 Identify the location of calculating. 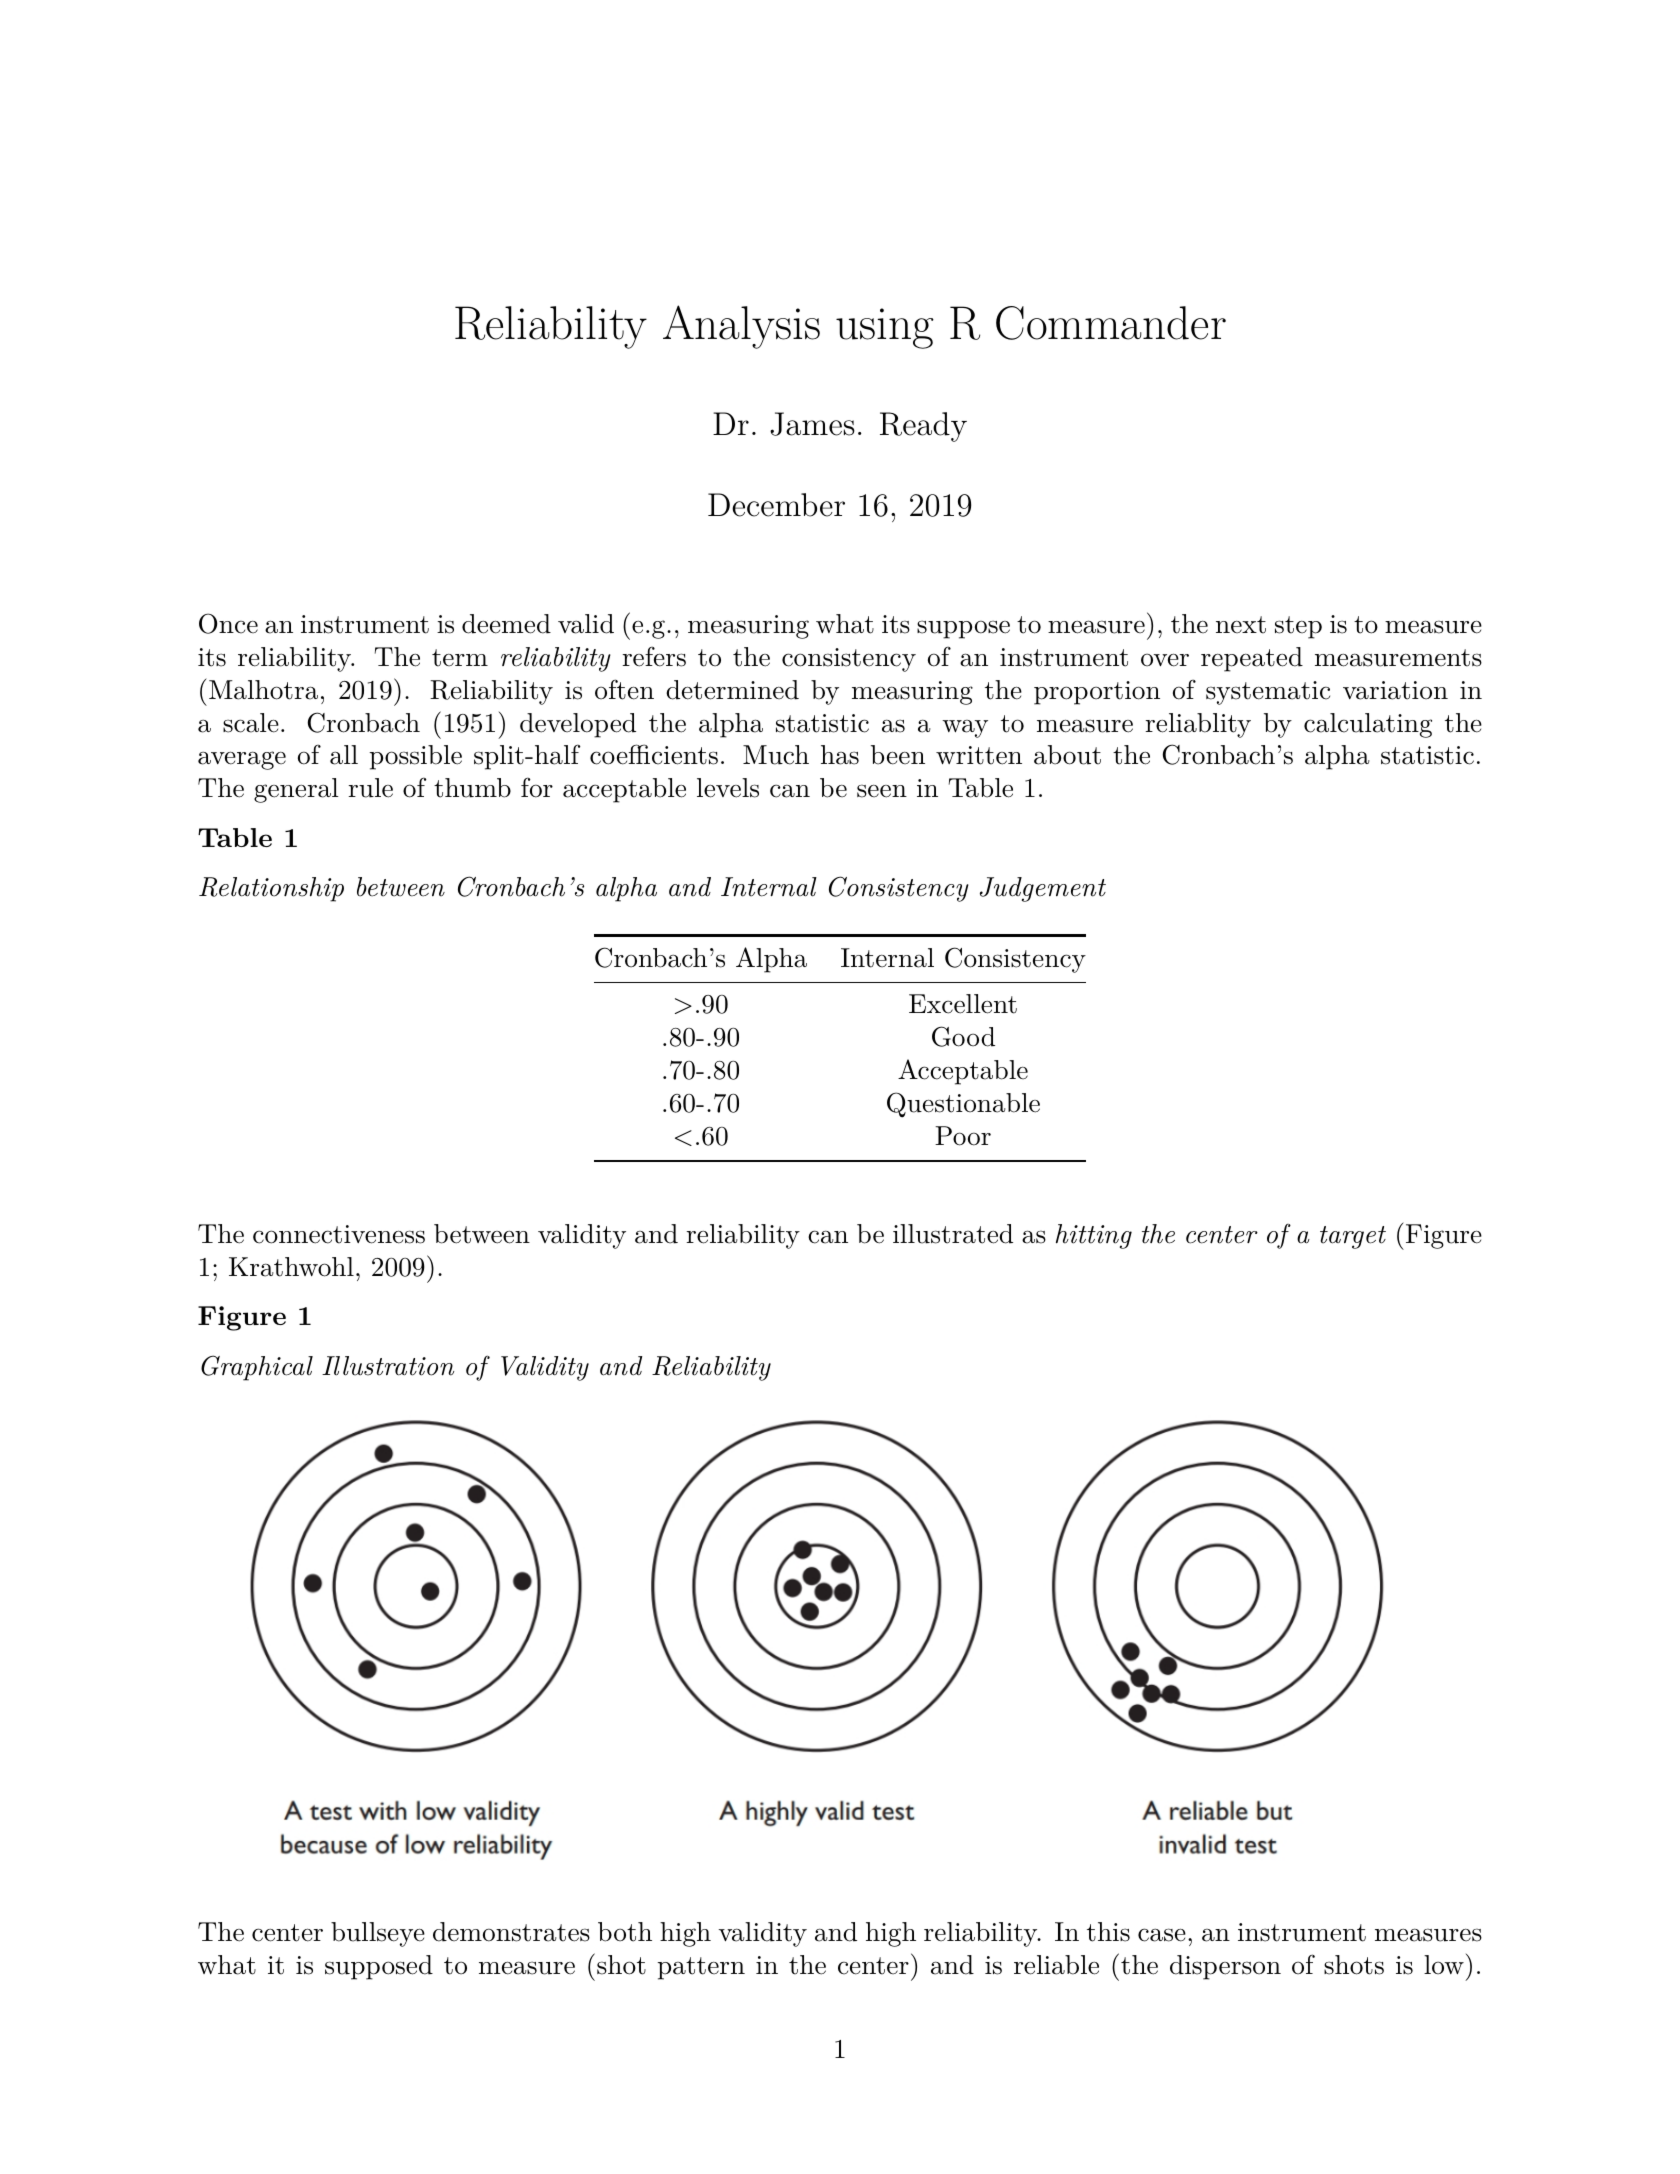
(1368, 725).
